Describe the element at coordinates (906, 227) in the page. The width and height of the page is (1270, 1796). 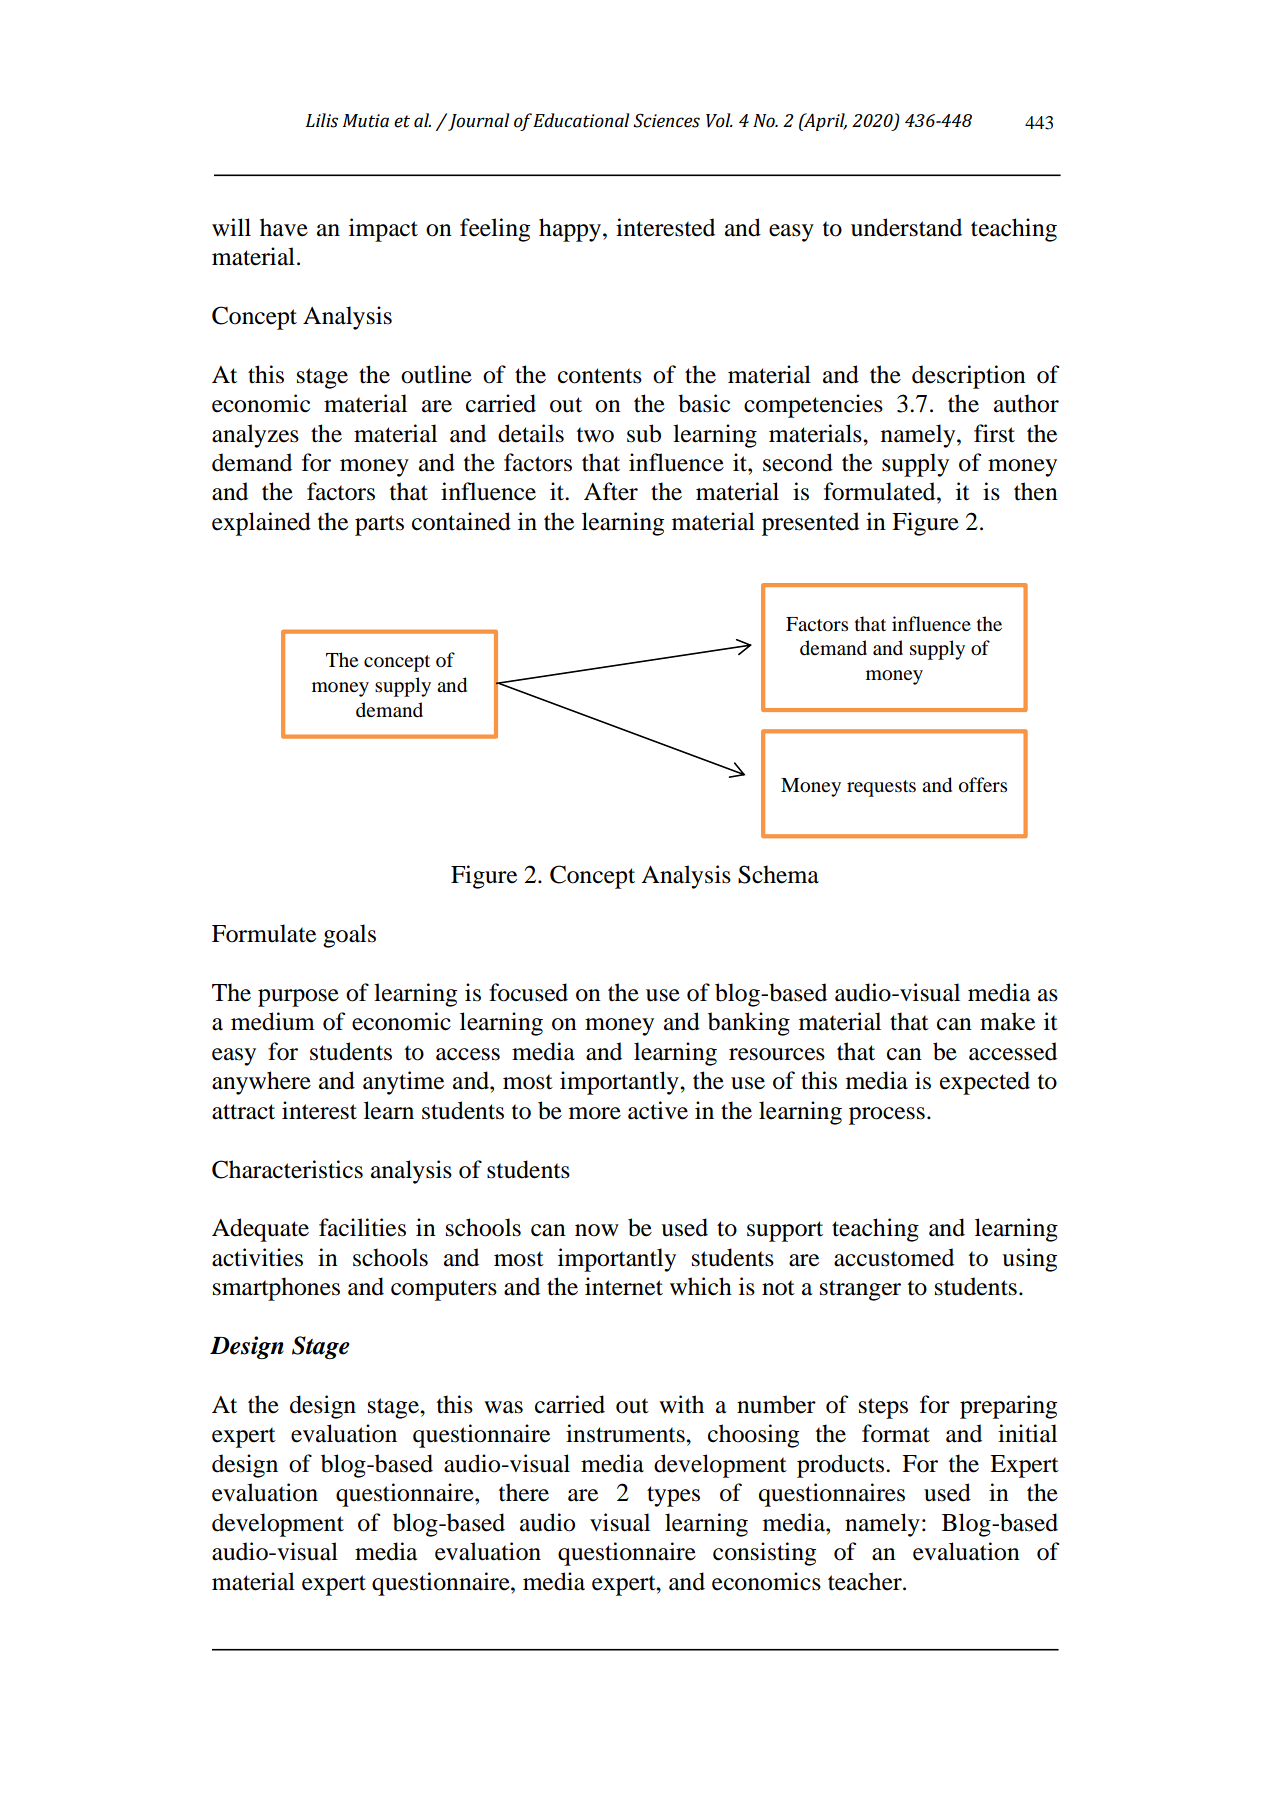
I see `understand` at that location.
